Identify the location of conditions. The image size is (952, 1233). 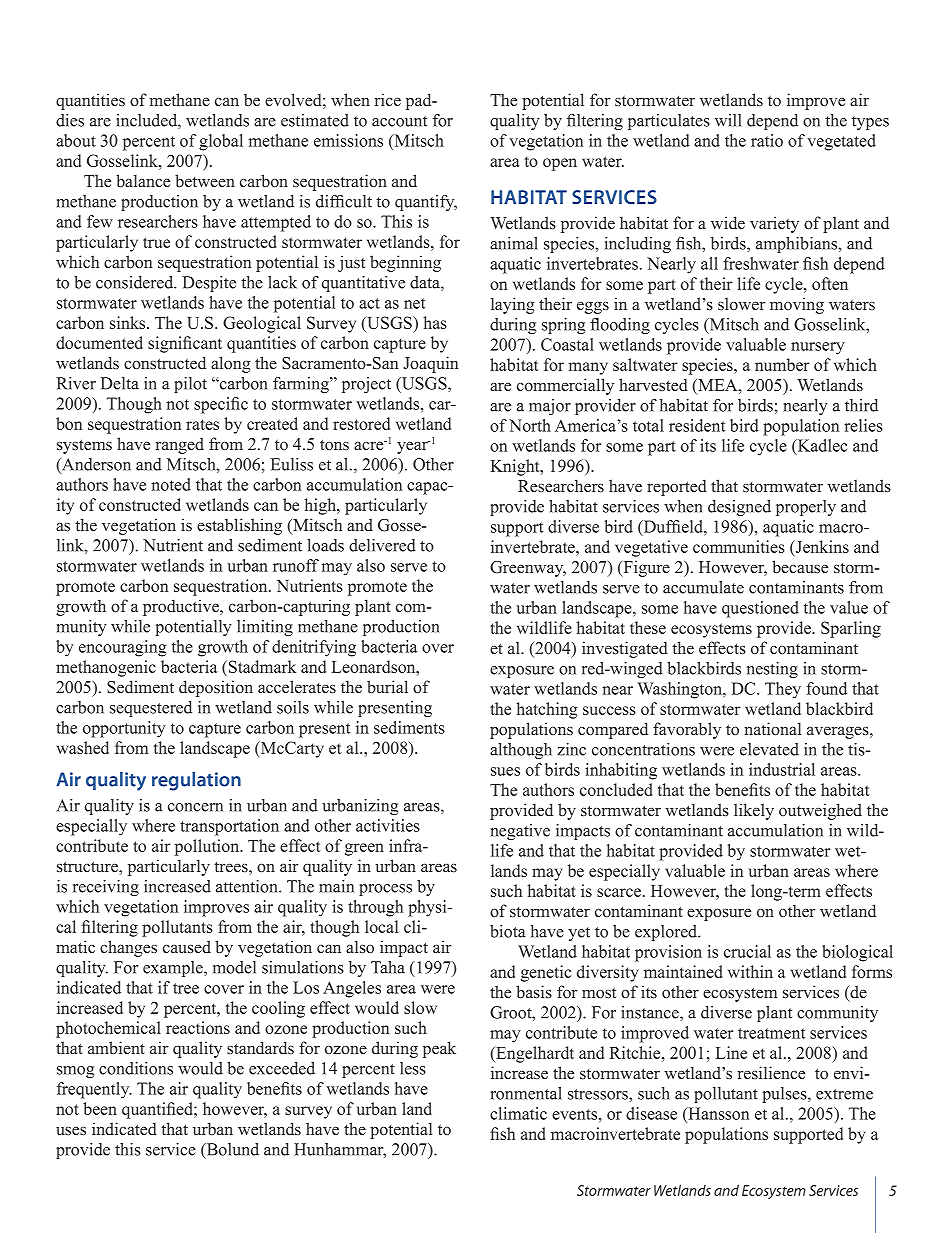
(136, 1068).
